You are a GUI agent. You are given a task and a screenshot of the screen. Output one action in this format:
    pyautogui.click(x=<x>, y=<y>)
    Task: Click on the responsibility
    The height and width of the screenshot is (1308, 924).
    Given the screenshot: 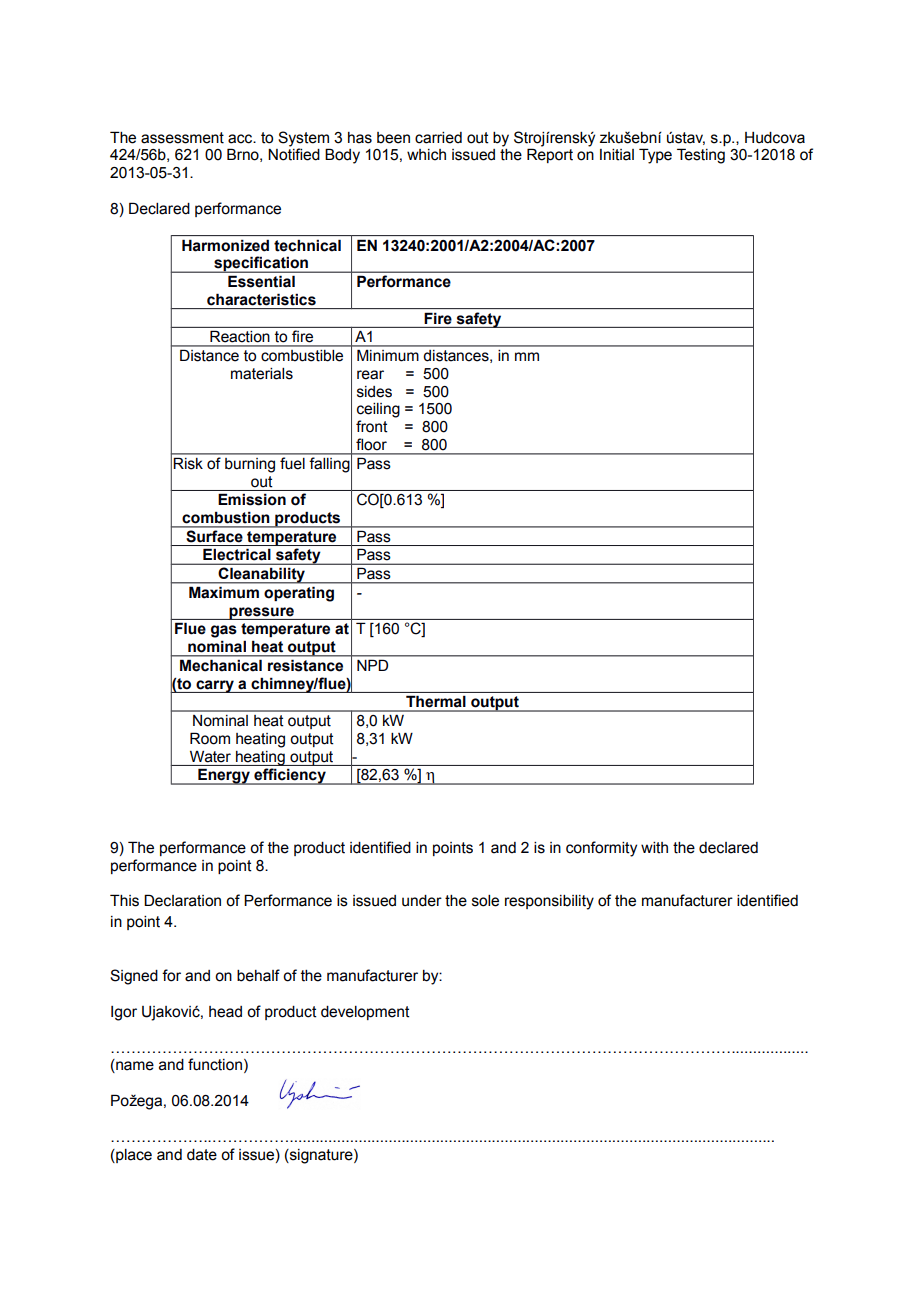 What is the action you would take?
    pyautogui.click(x=549, y=902)
